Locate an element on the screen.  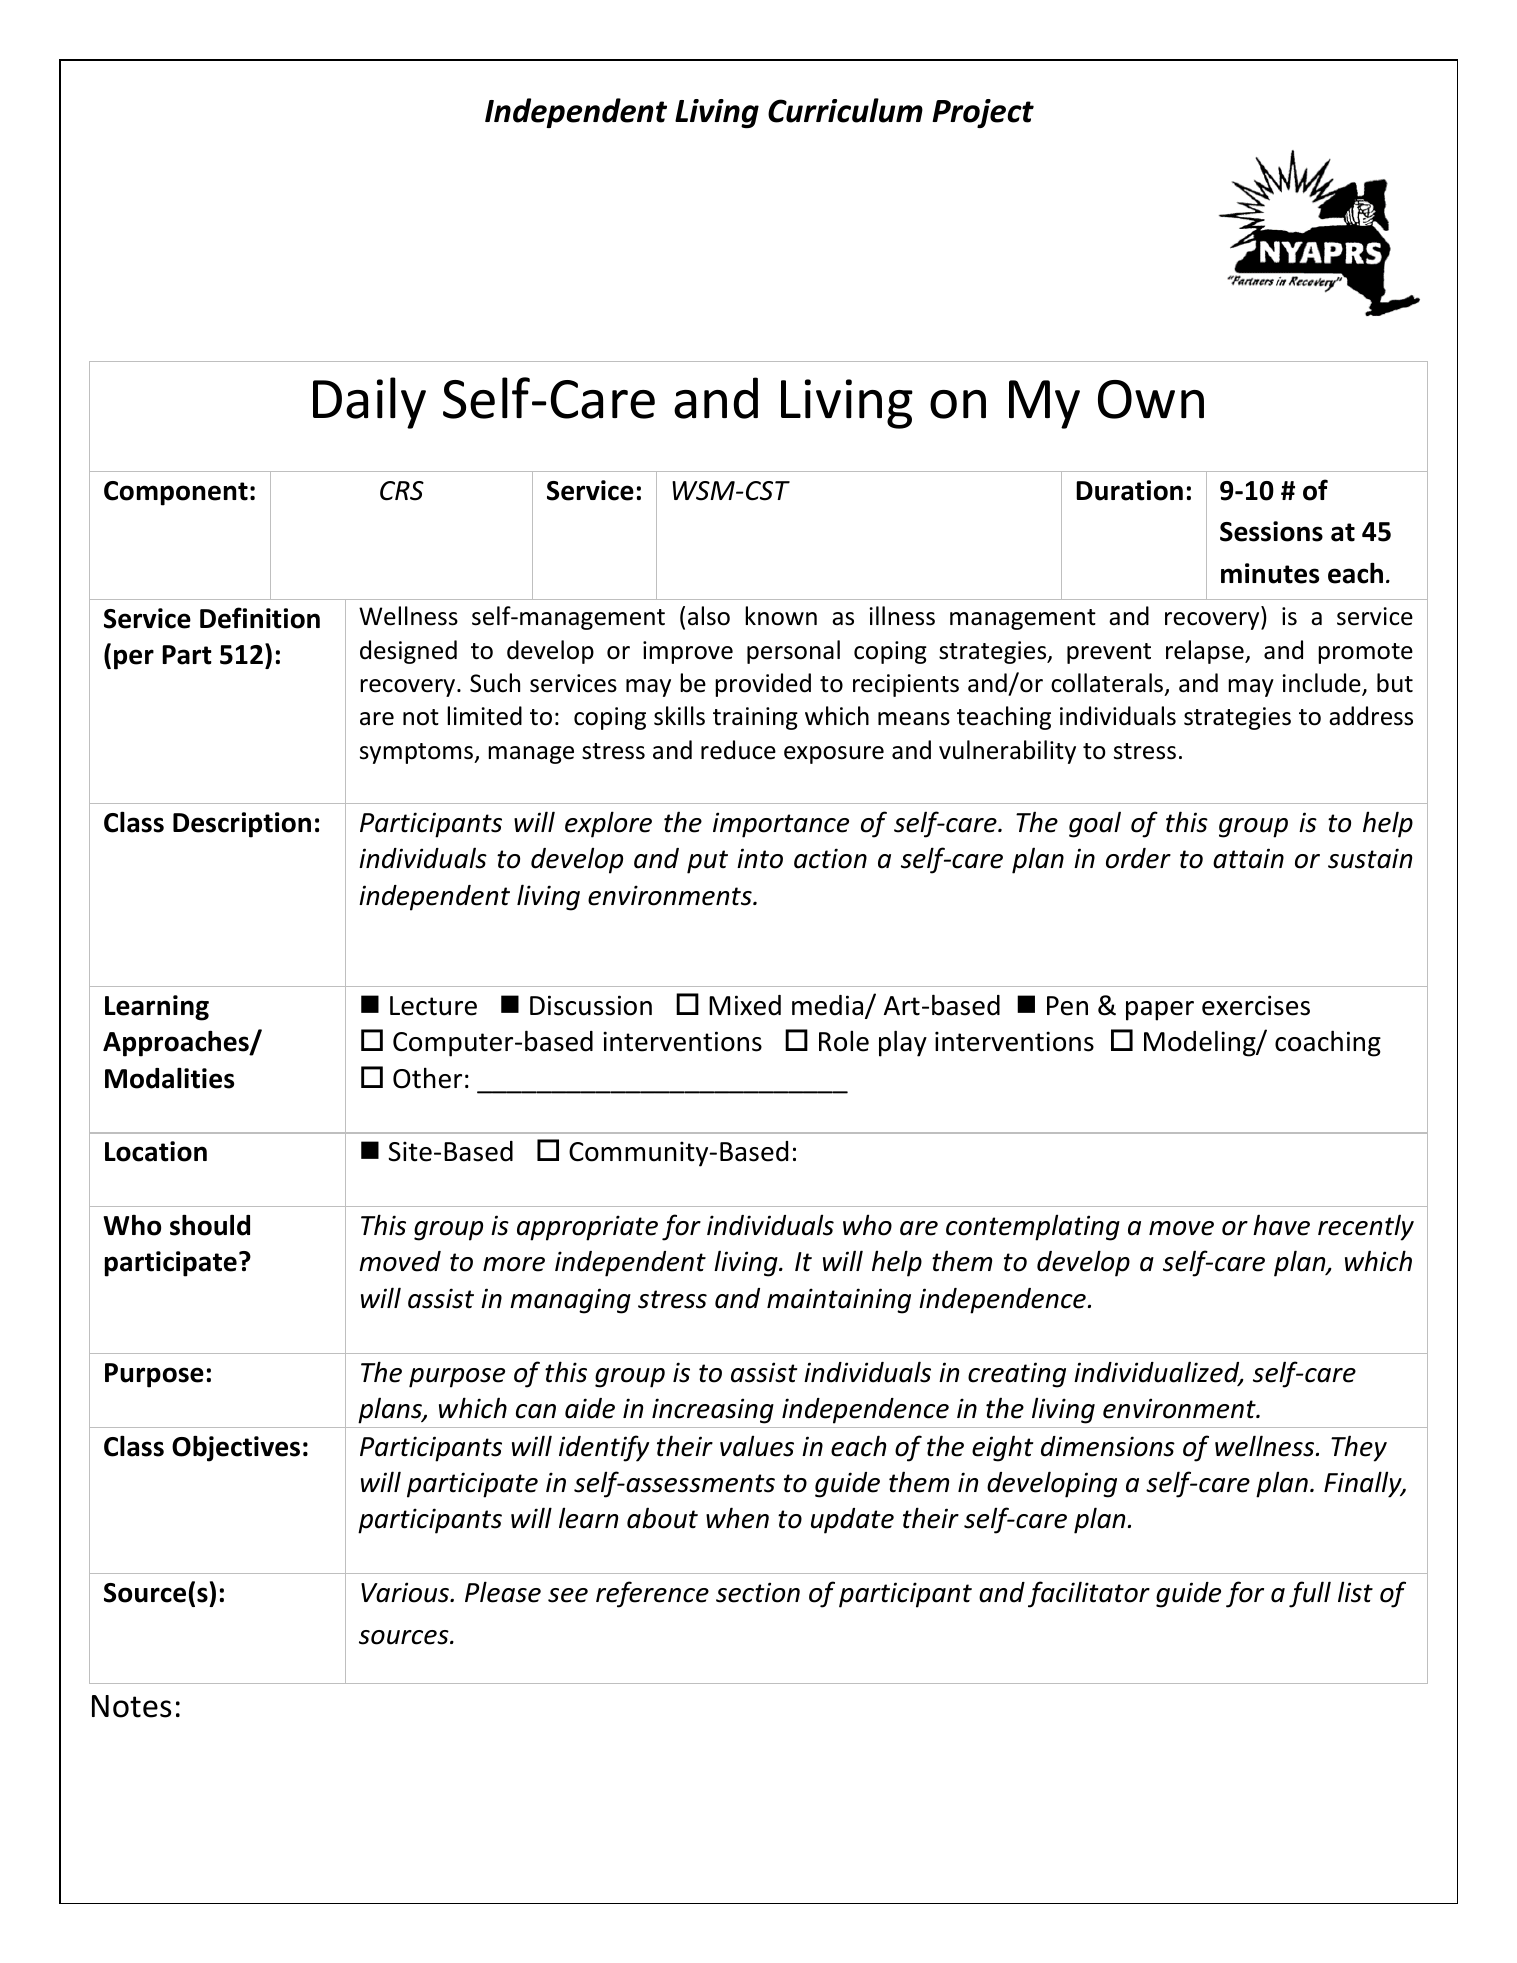
Curriculum is located at coordinates (845, 110).
